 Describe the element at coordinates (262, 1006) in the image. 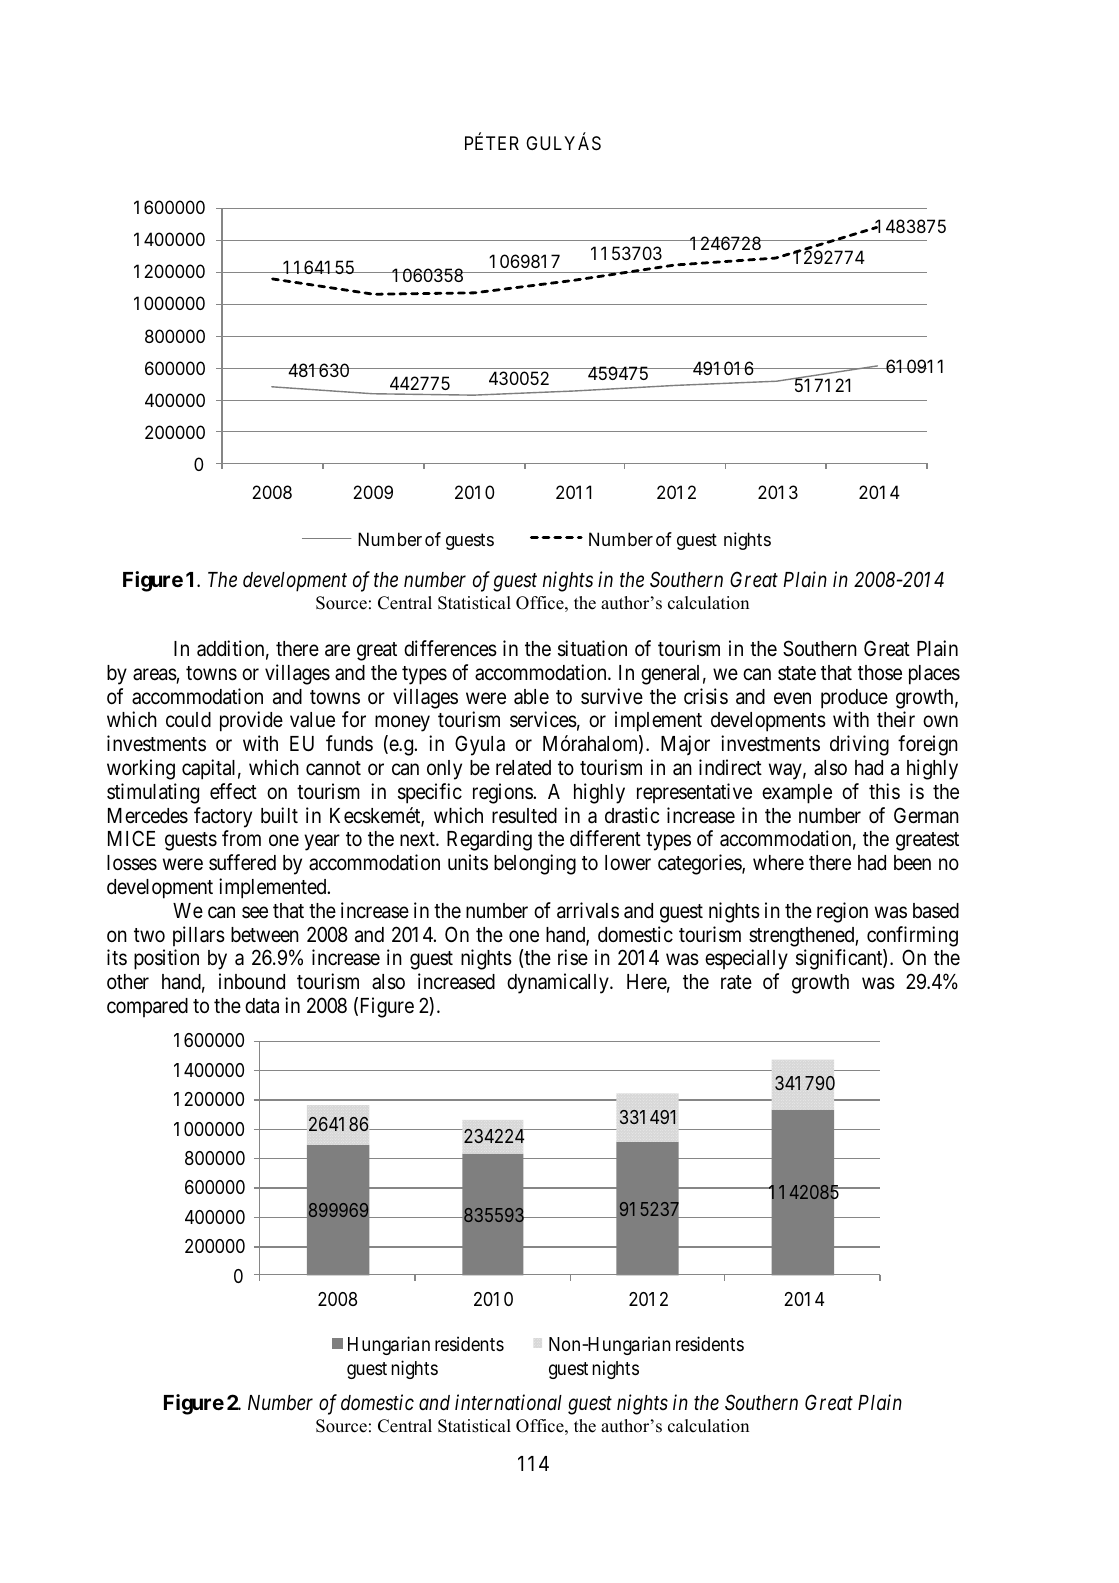

I see `data` at that location.
